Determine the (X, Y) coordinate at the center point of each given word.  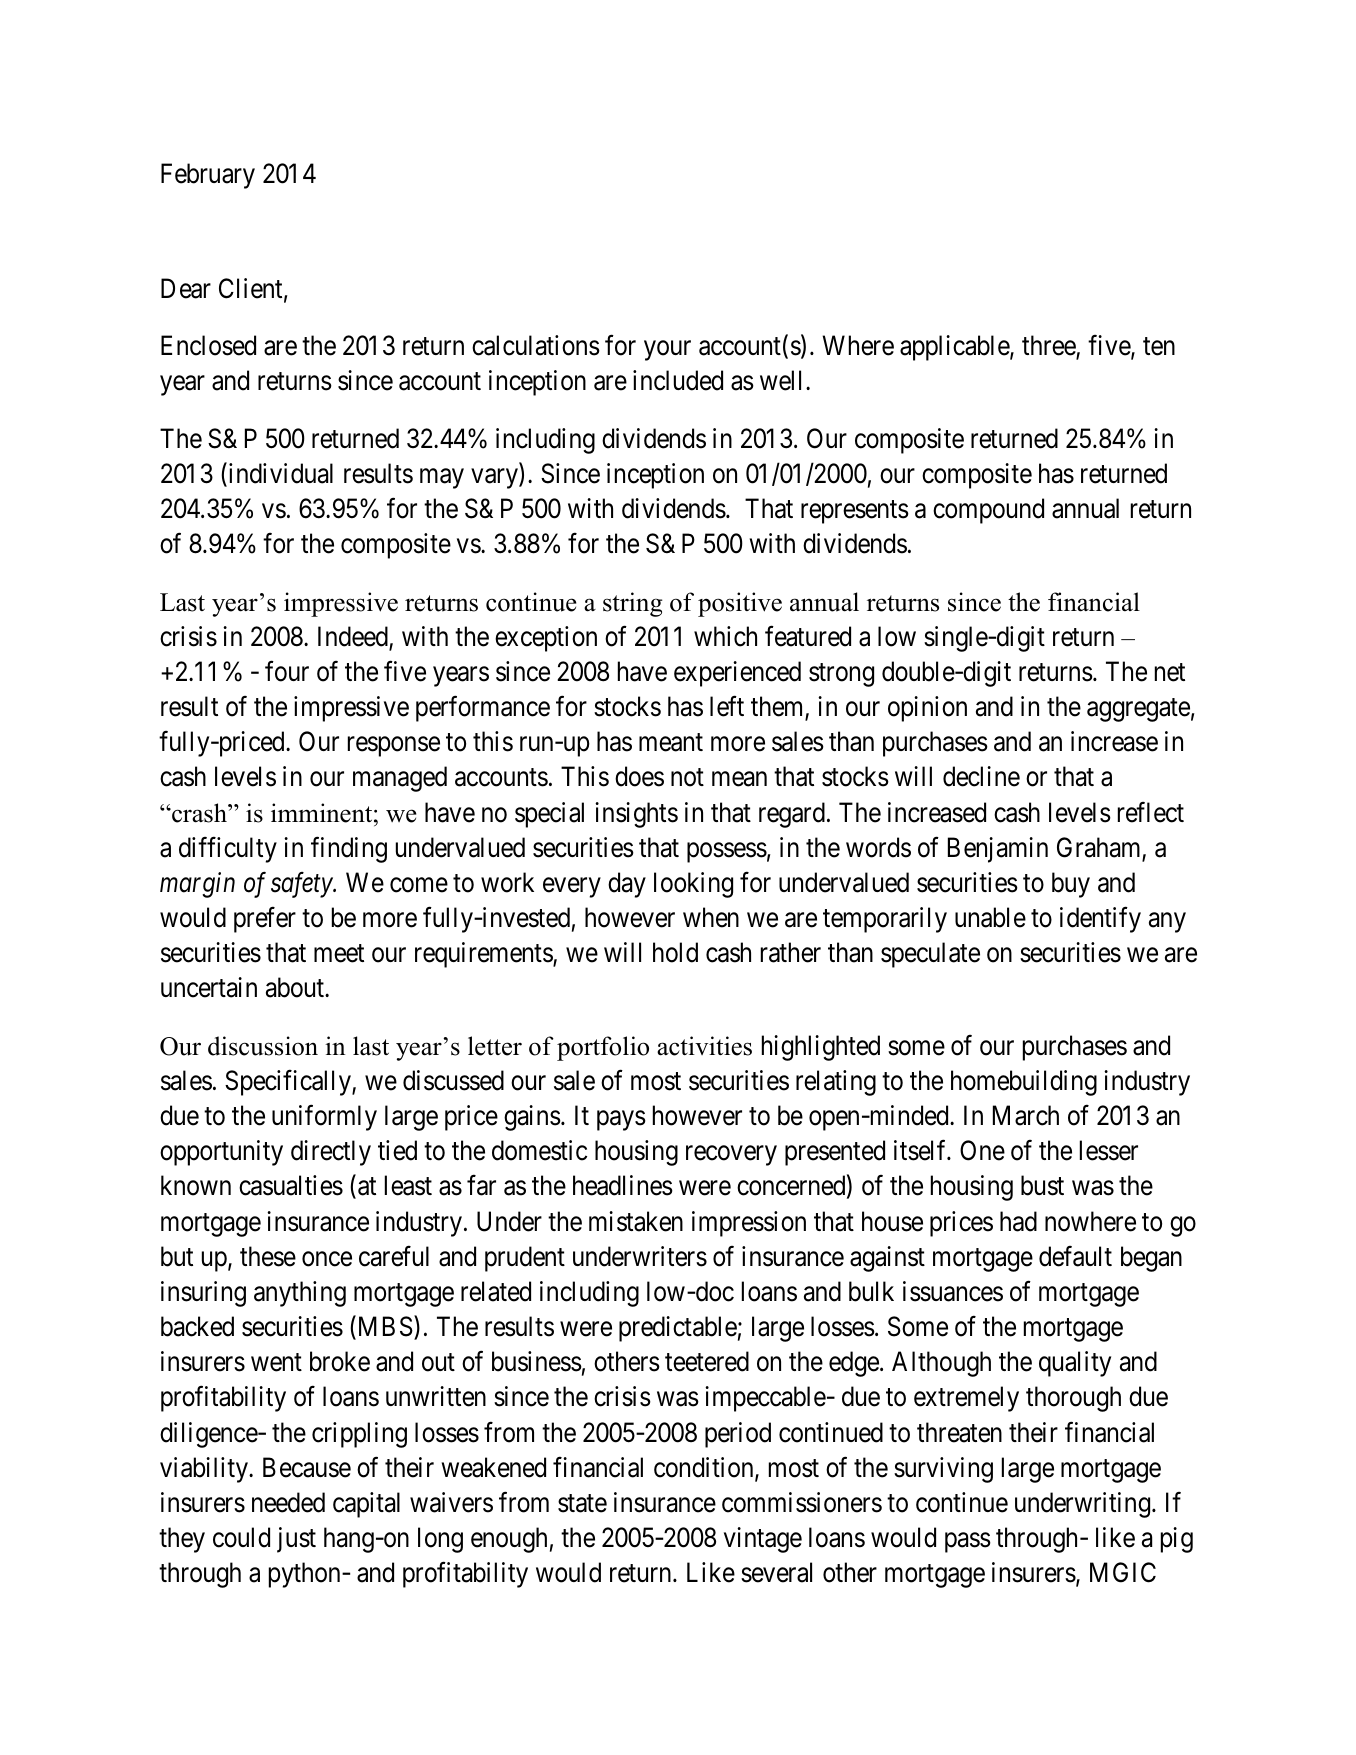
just (296, 1540)
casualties (291, 1185)
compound (988, 511)
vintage (763, 1540)
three (1049, 347)
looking (693, 885)
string (633, 604)
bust (1042, 1185)
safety (302, 885)
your (667, 351)
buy (1071, 885)
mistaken (636, 1221)
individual (279, 474)
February (208, 176)
